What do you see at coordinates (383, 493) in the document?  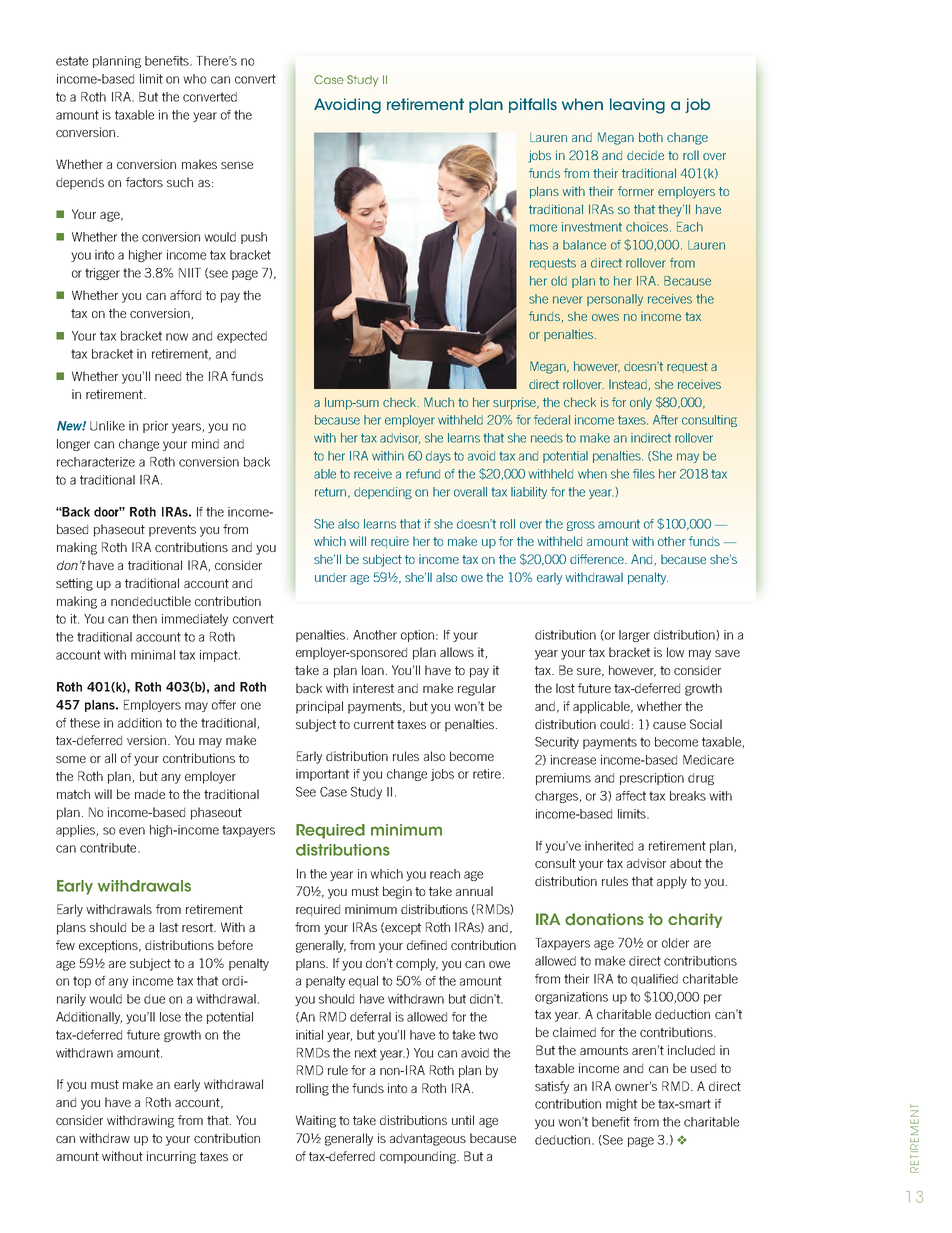 I see `depending` at bounding box center [383, 493].
